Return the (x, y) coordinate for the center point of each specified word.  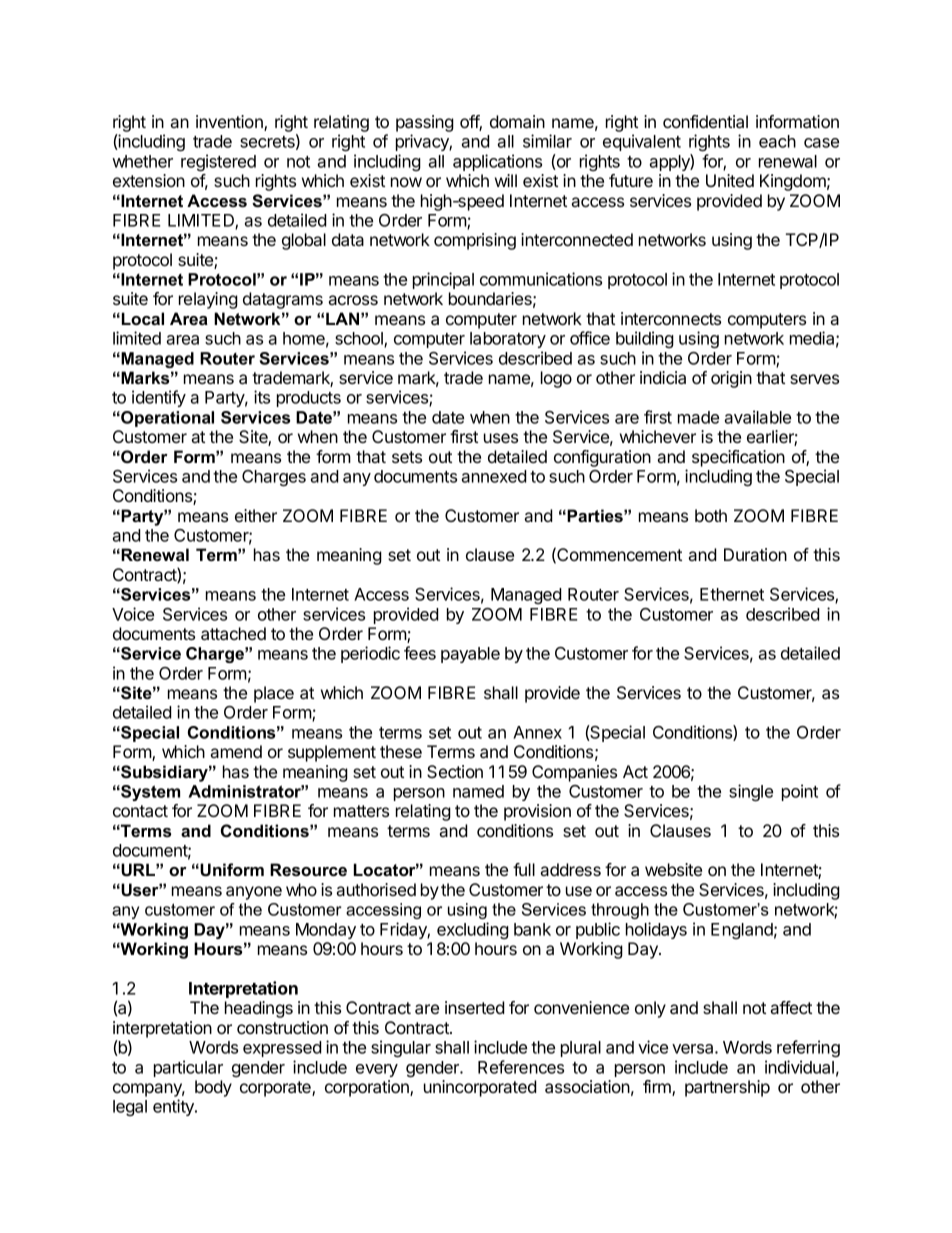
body (213, 1088)
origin (731, 379)
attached (233, 633)
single (751, 792)
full (524, 869)
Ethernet (732, 594)
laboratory (508, 340)
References (521, 1067)
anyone (254, 893)
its (262, 397)
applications (497, 162)
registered (218, 162)
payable (470, 655)
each (777, 141)
